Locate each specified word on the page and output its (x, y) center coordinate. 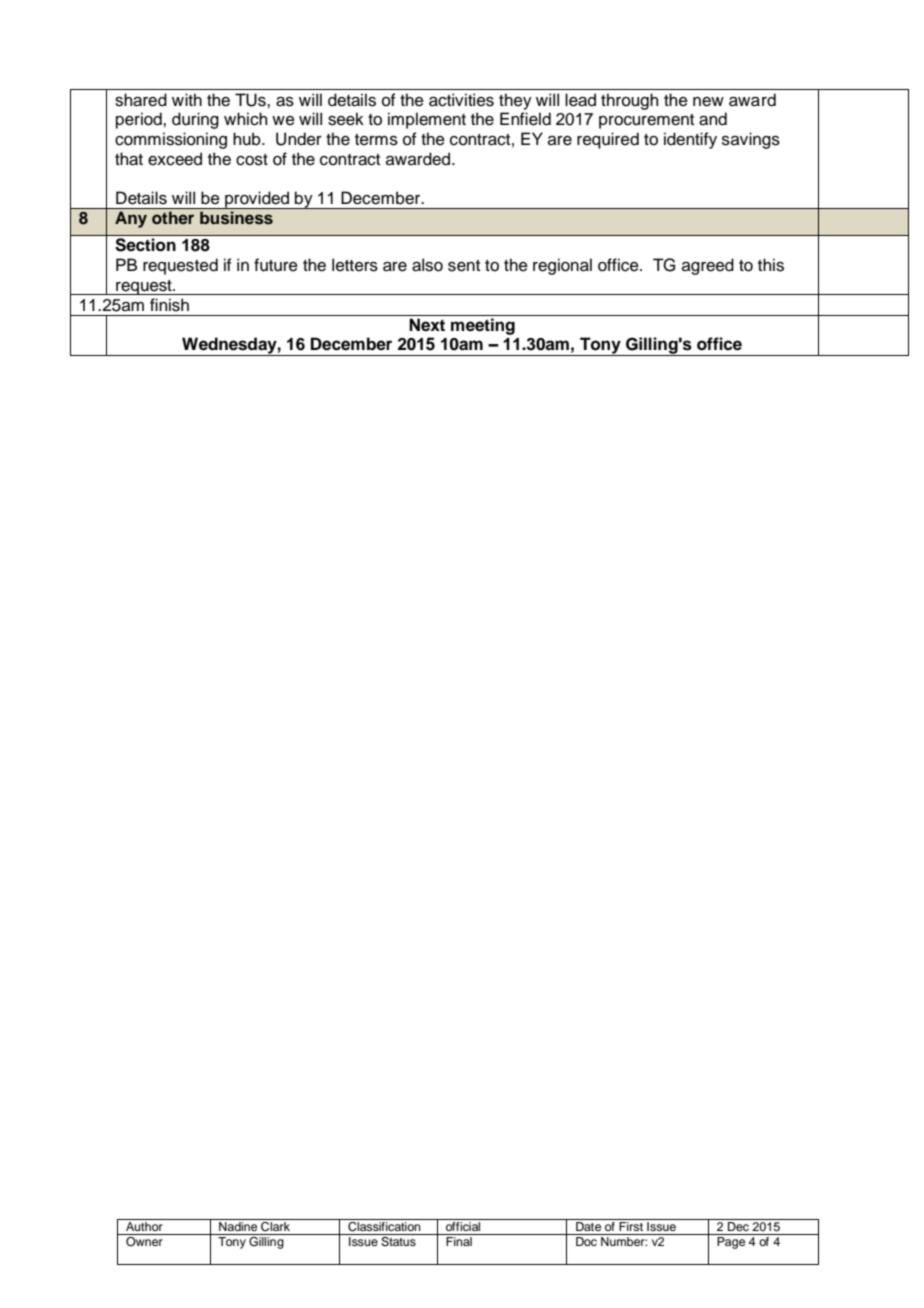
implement (427, 120)
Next (427, 325)
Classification (384, 1225)
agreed (708, 266)
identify (690, 140)
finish (169, 305)
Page (731, 1243)
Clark (275, 1225)
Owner (144, 1242)
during (195, 120)
